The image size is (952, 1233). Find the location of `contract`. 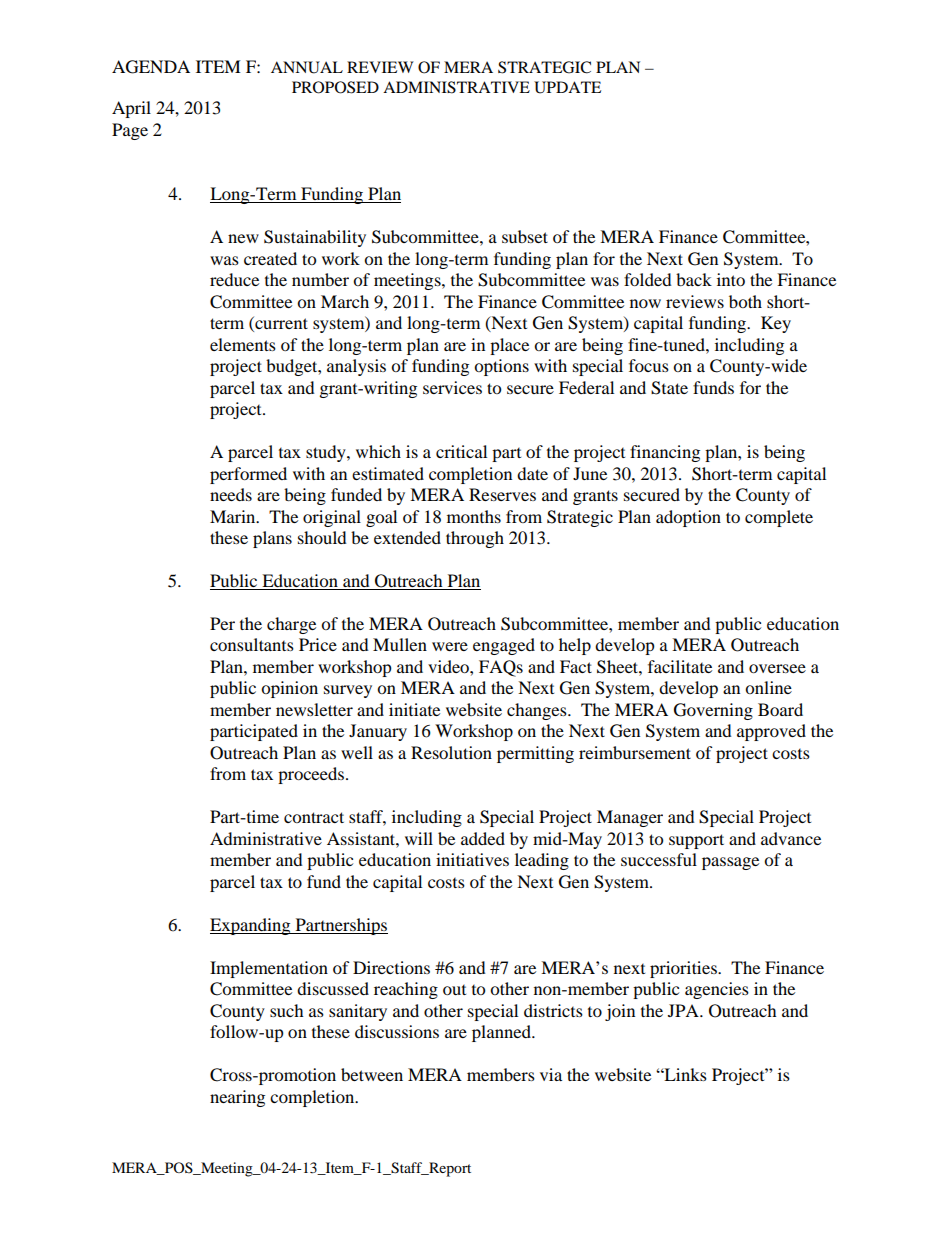

contract is located at coordinates (314, 817).
